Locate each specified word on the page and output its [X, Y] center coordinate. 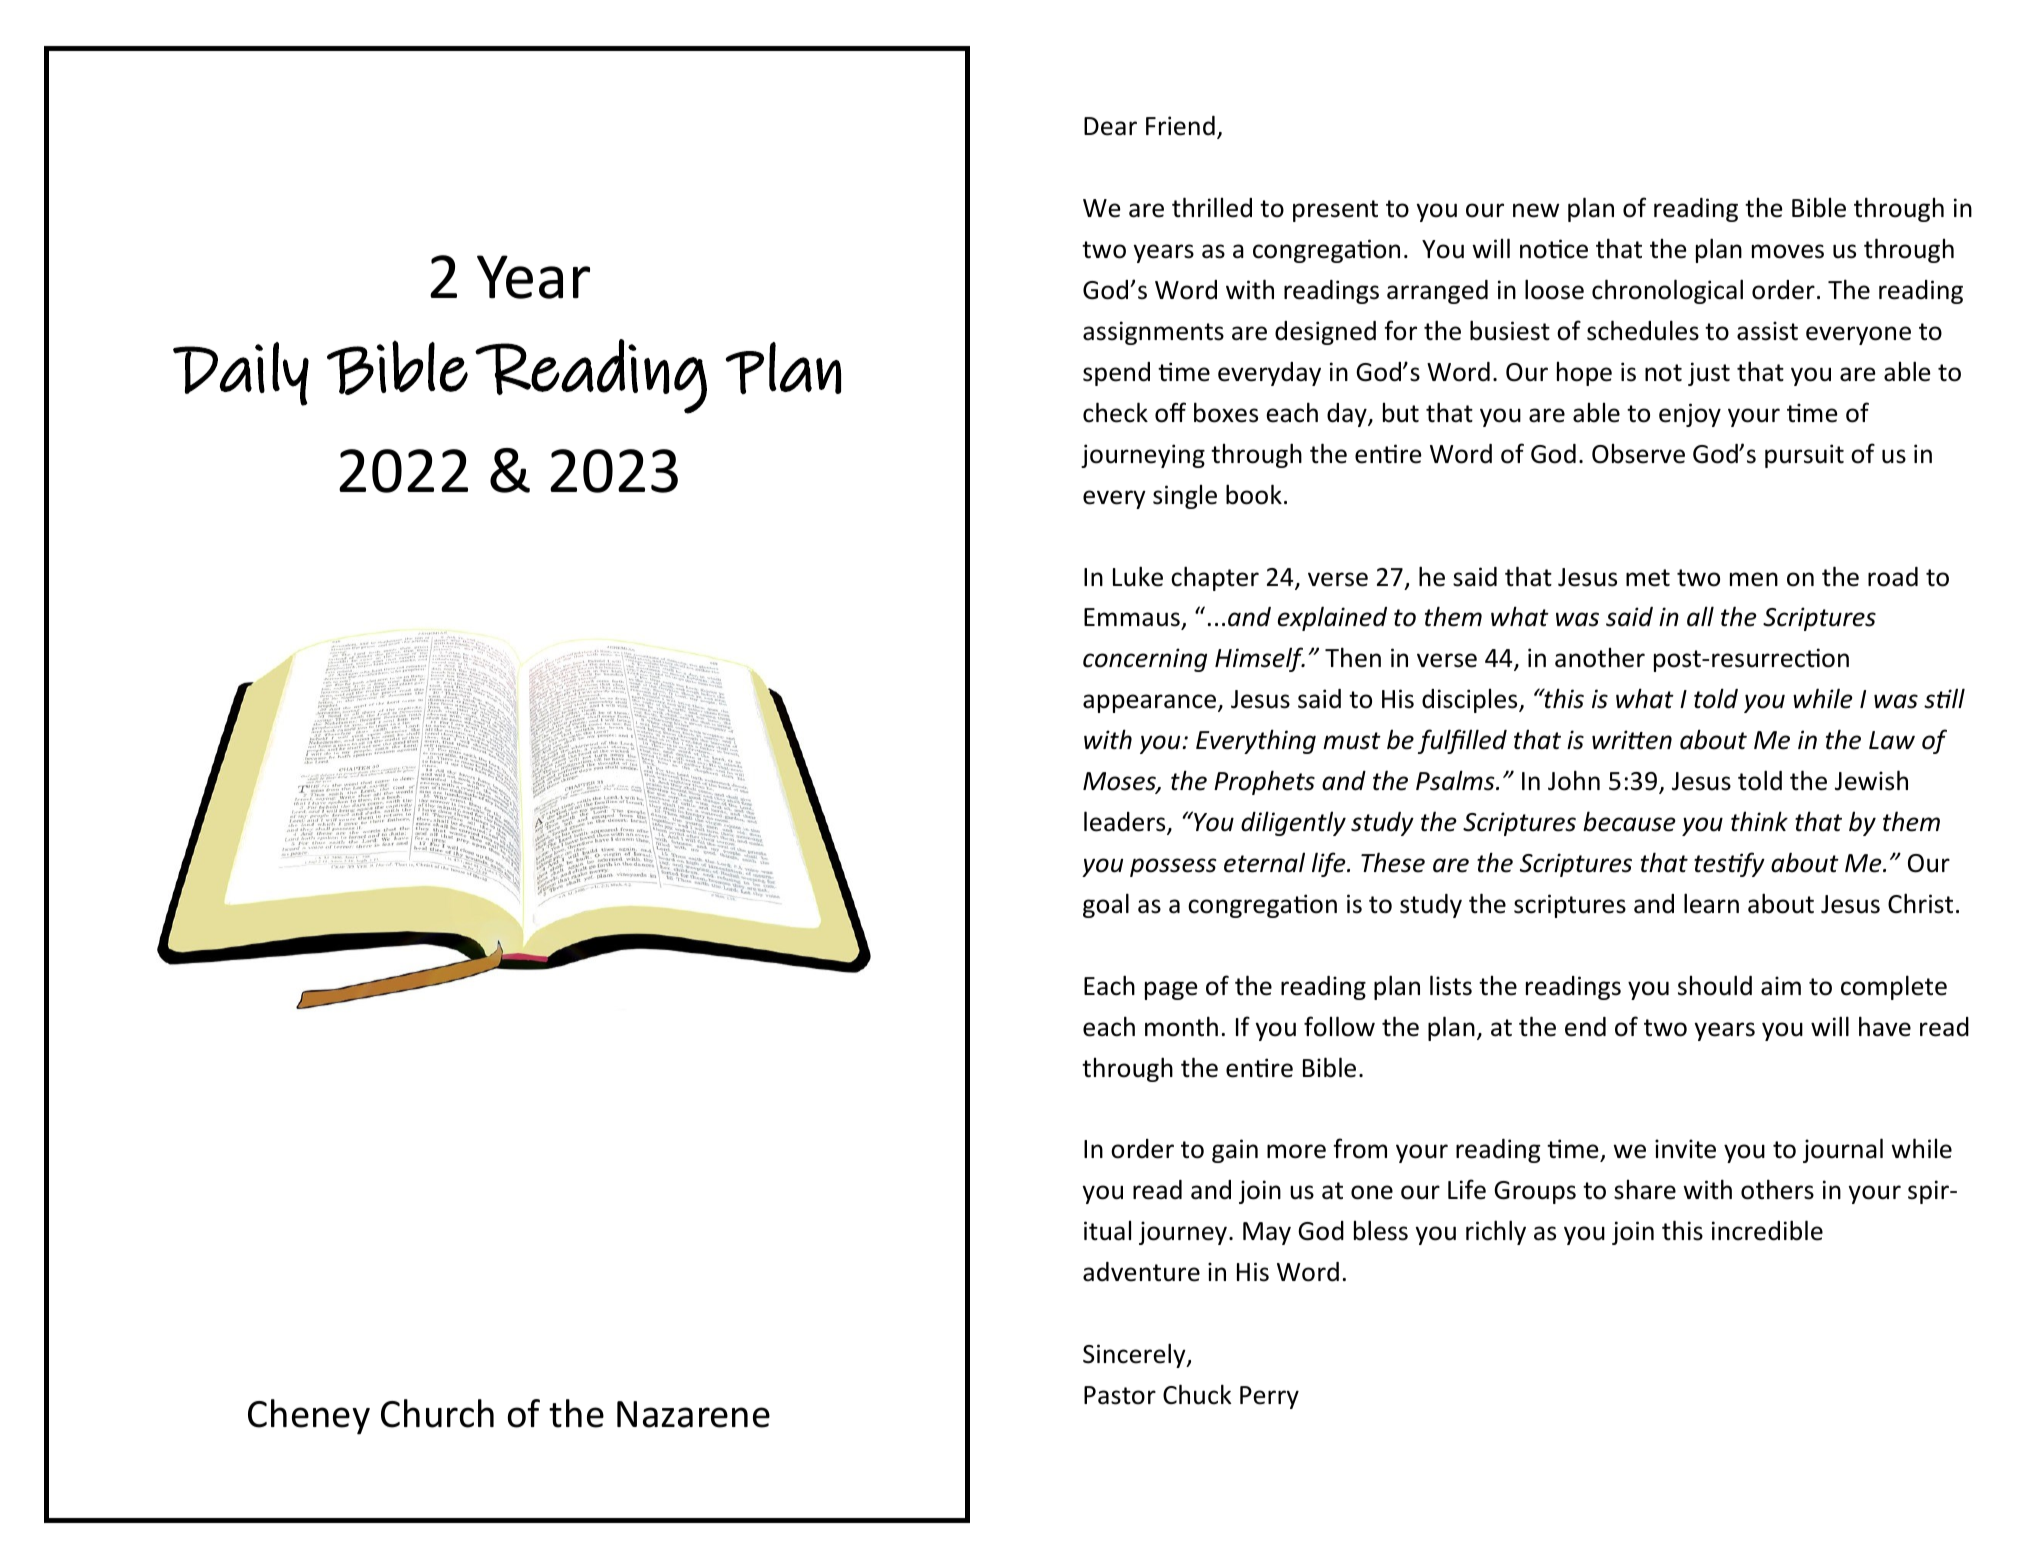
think [1759, 821]
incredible [1767, 1230]
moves [1788, 251]
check [1115, 412]
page [1171, 990]
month [1181, 1026]
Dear [1110, 126]
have [1885, 1026]
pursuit [1804, 456]
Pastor [1120, 1395]
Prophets [1264, 782]
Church [437, 1413]
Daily [241, 374]
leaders [1126, 822]
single [1185, 497]
